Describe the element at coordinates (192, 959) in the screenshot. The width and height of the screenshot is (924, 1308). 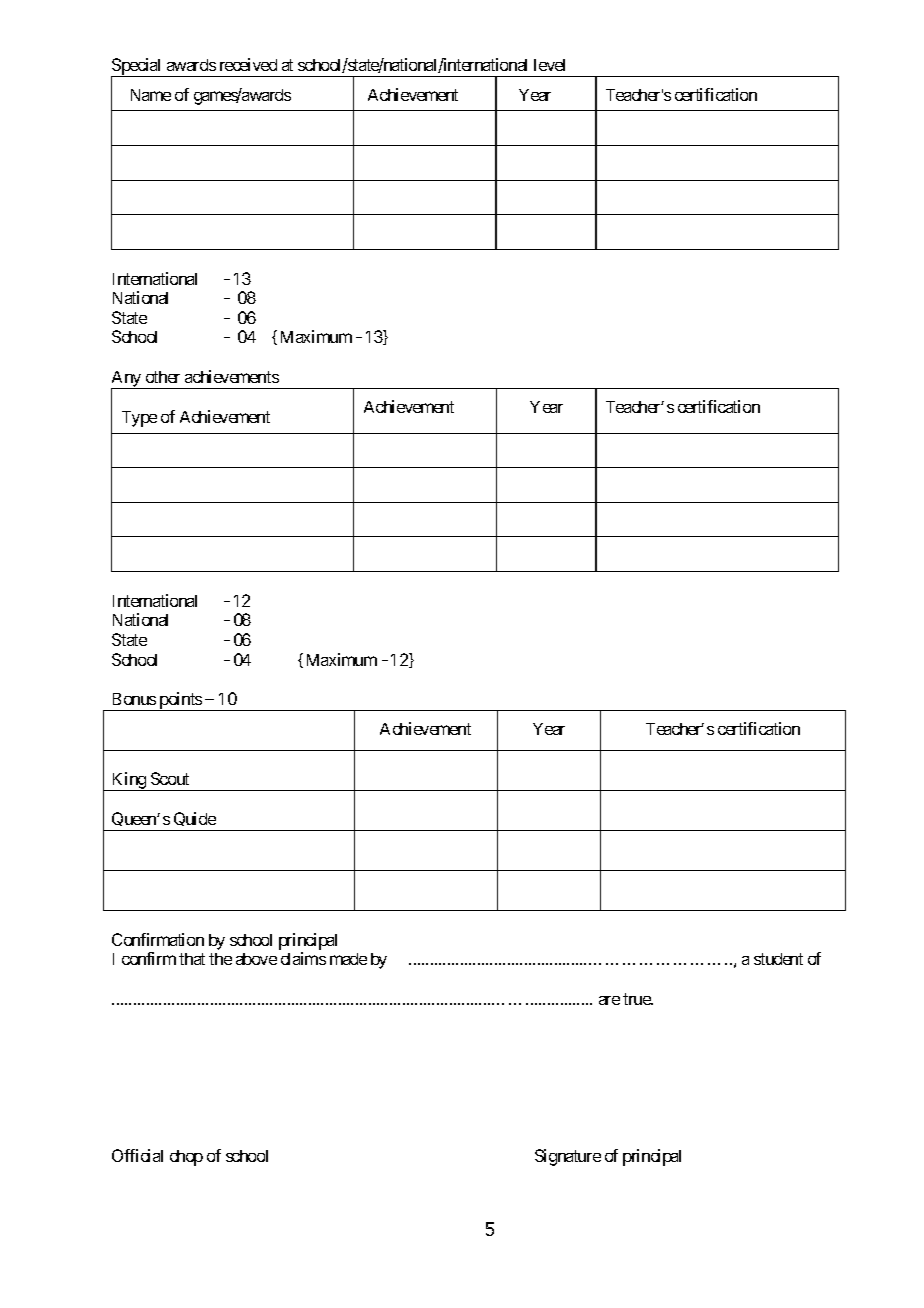
I see `that` at that location.
